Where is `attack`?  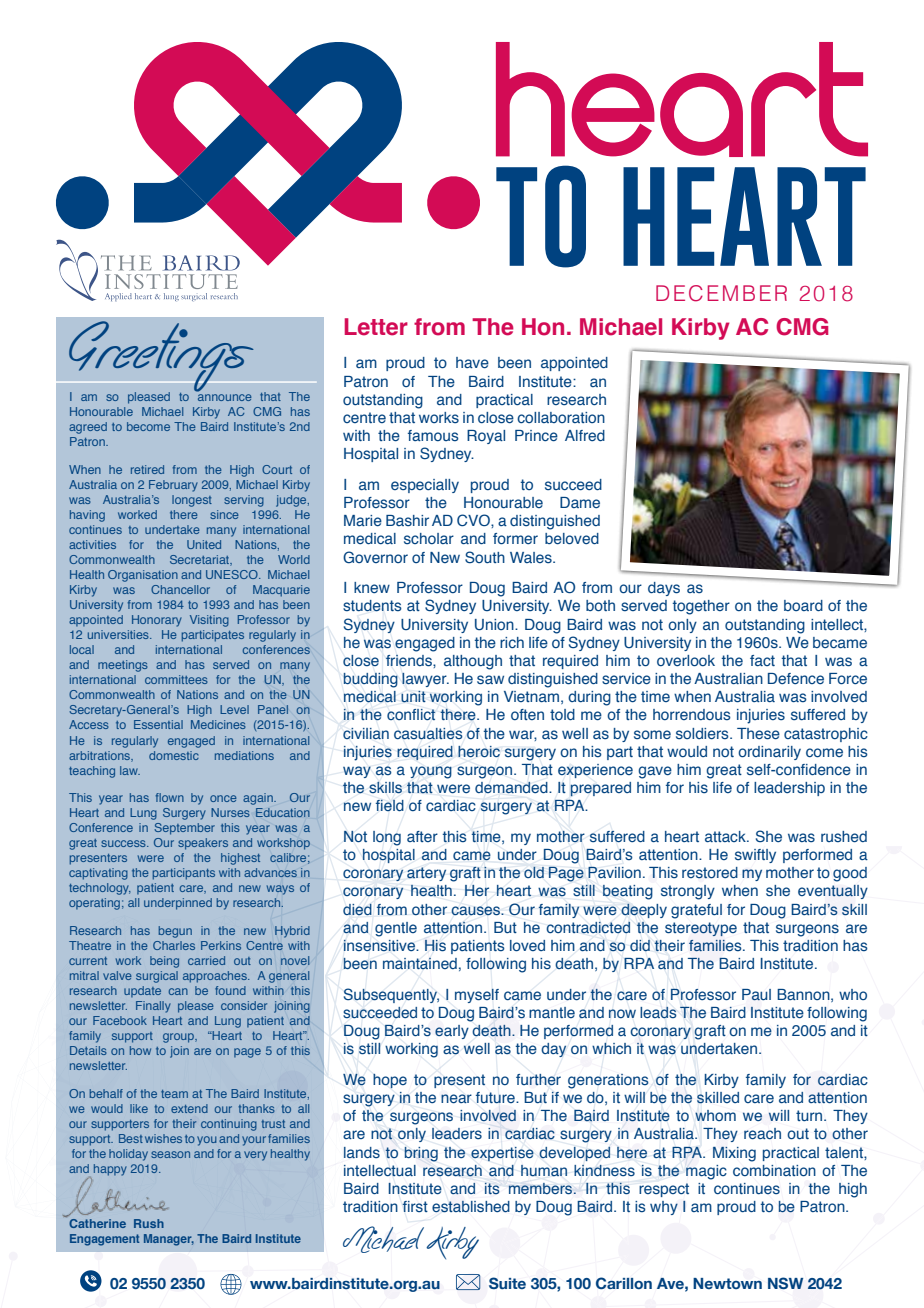 attack is located at coordinates (726, 836).
